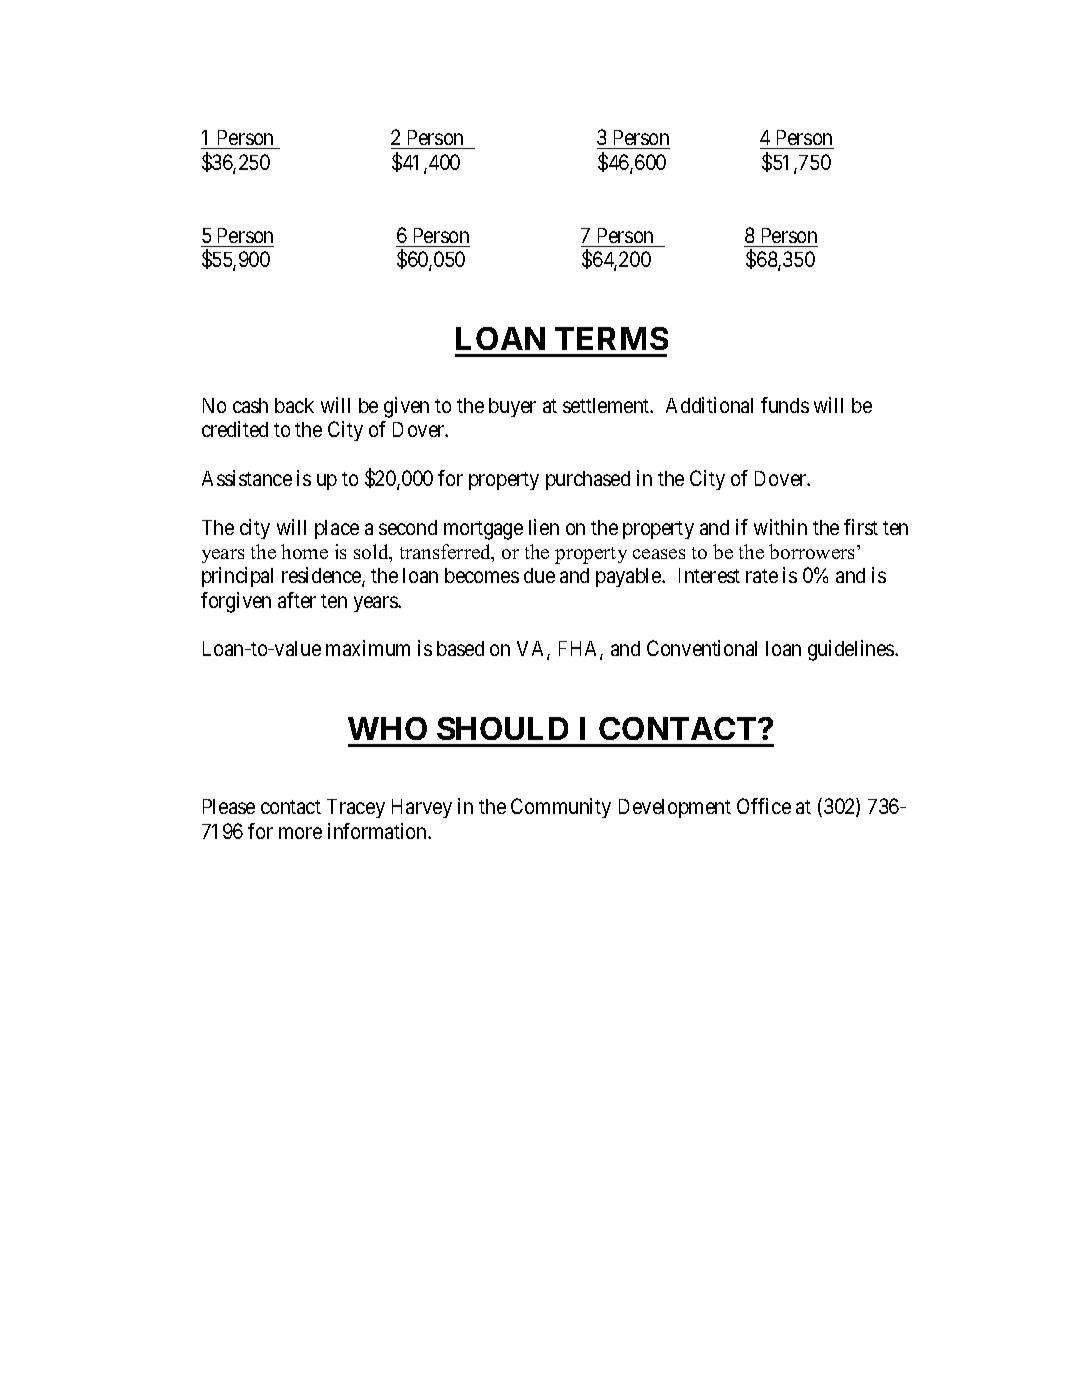 The height and width of the screenshot is (1396, 1079). I want to click on more, so click(300, 833).
